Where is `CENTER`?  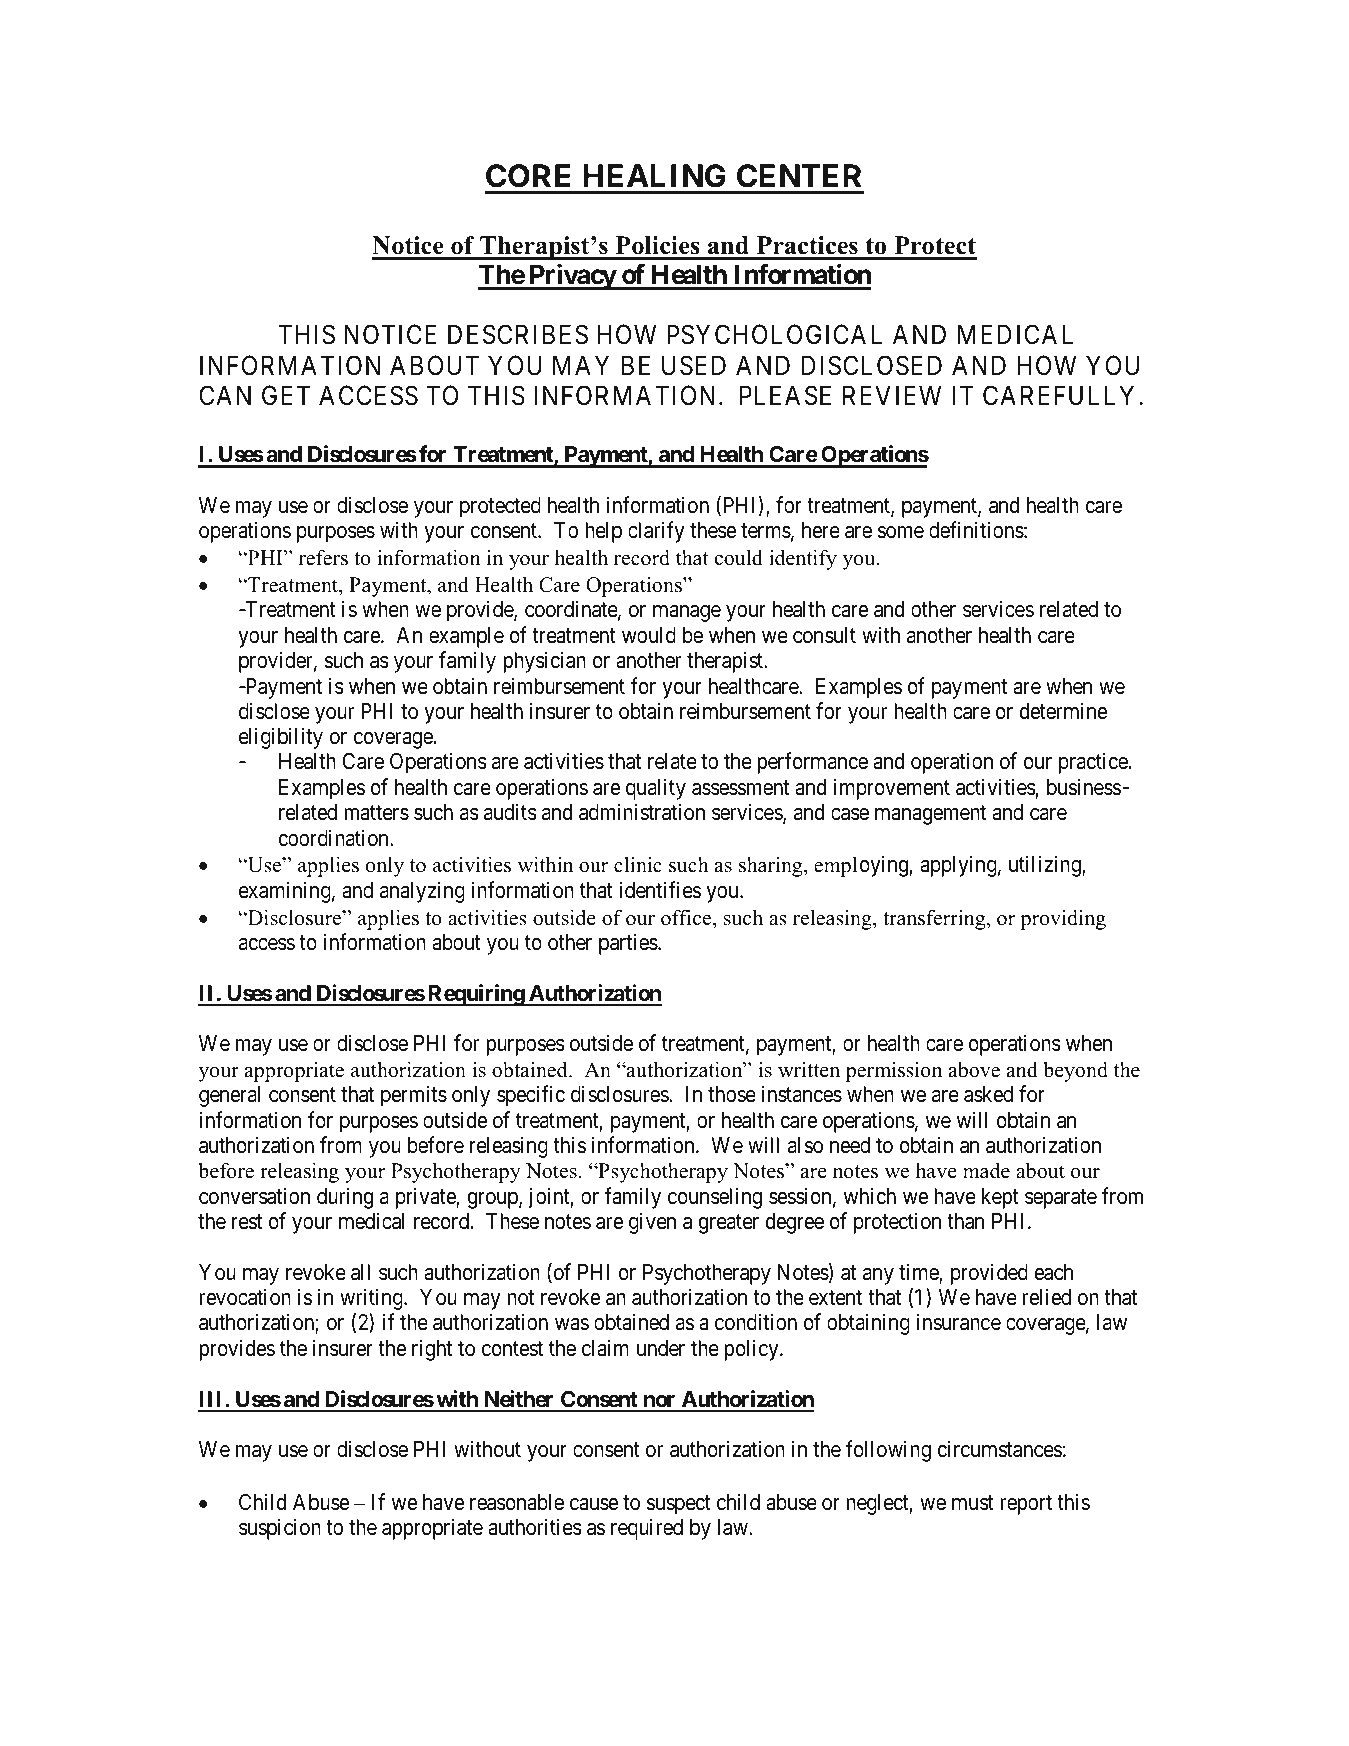
CENTER is located at coordinates (799, 176).
